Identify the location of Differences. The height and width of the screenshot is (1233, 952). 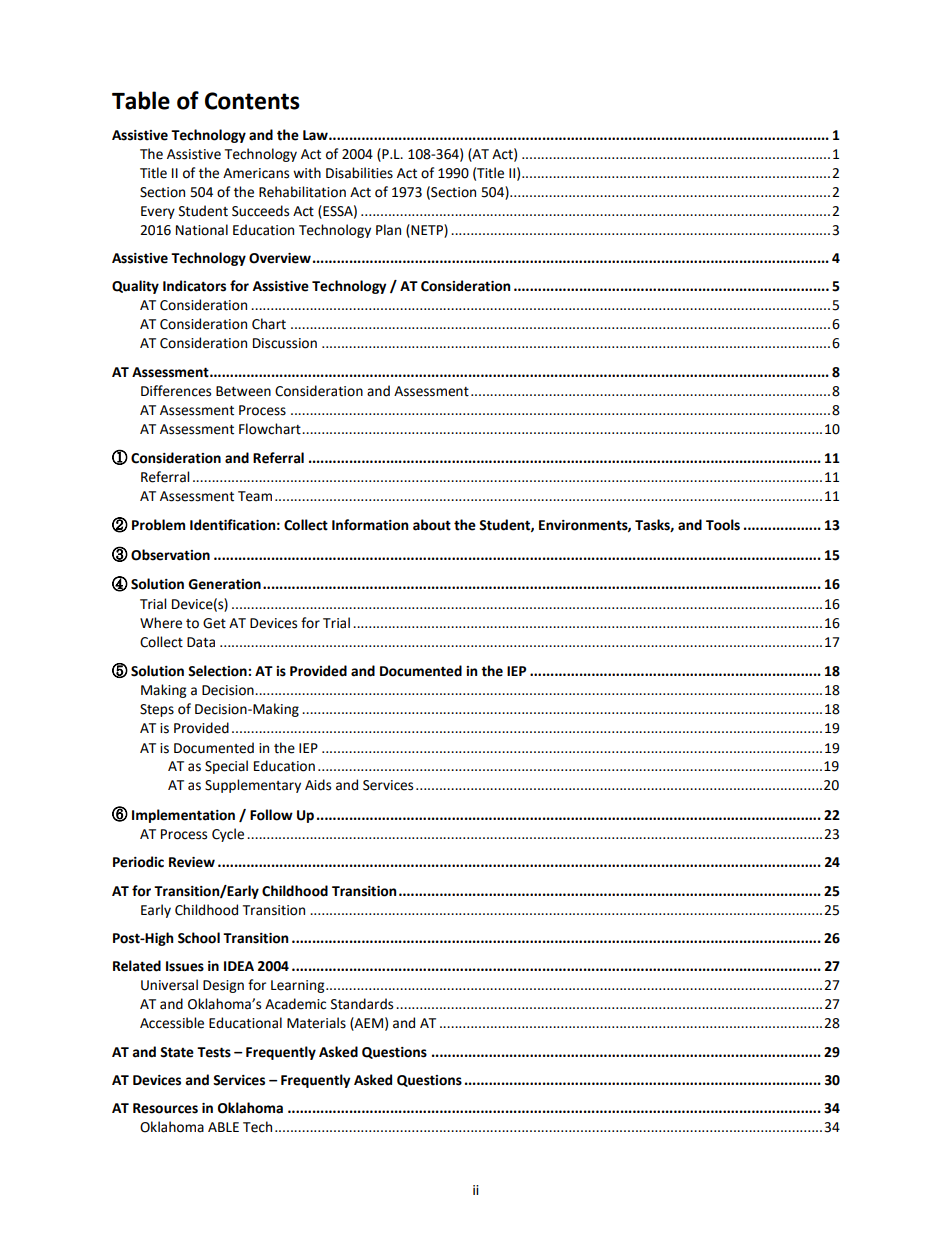
(176, 391).
